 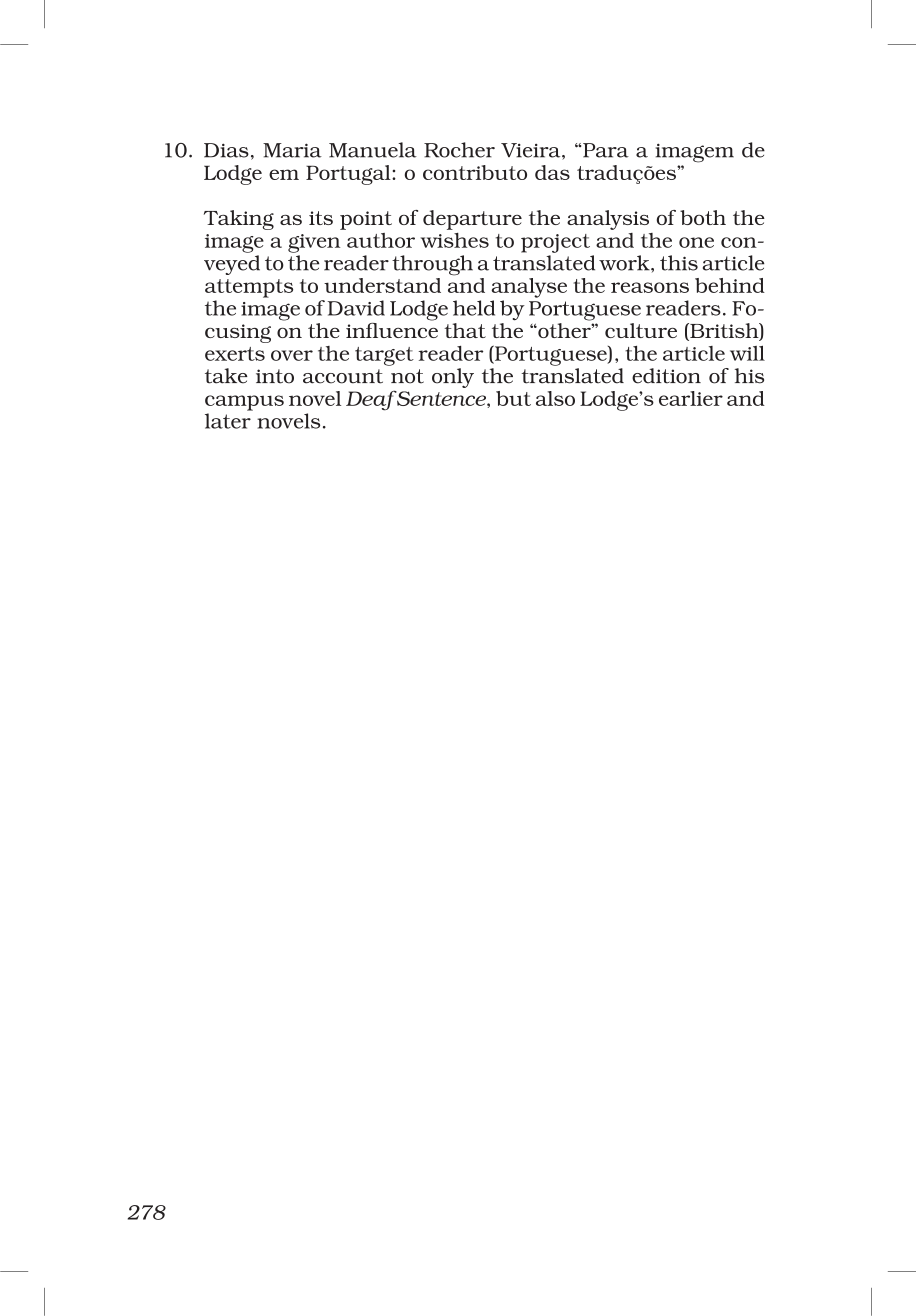 I want to click on das, so click(x=552, y=172).
